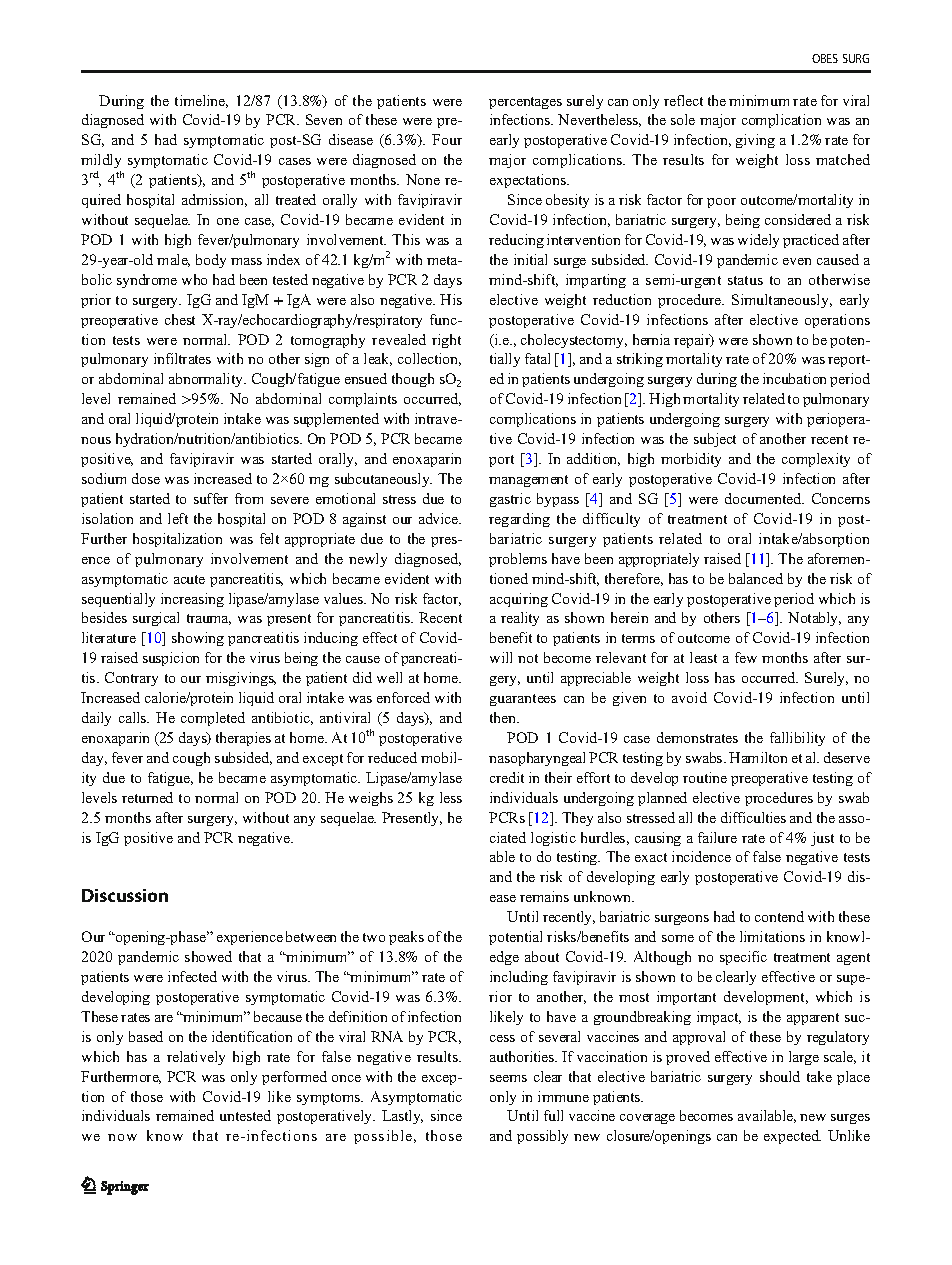 This screenshot has width=952, height=1265. Describe the element at coordinates (180, 319) in the screenshot. I see `chest` at that location.
